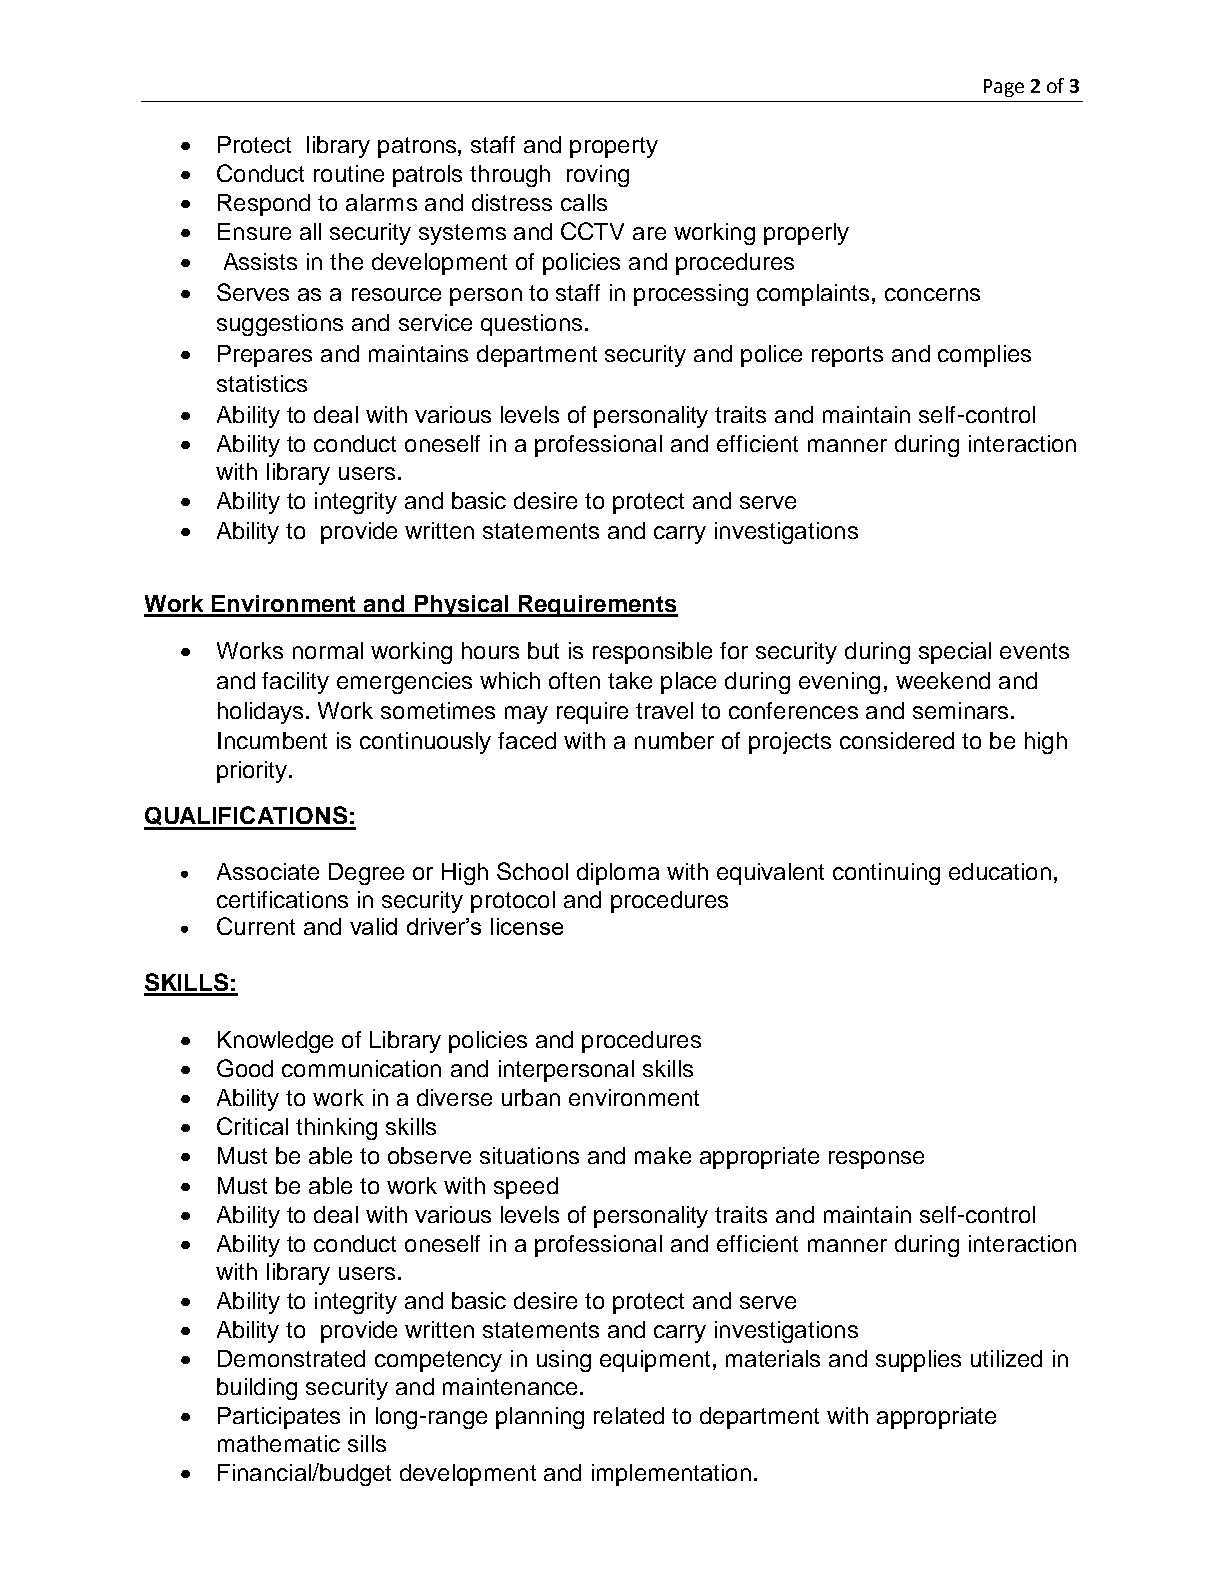 This screenshot has width=1224, height=1584. I want to click on processing, so click(691, 295).
